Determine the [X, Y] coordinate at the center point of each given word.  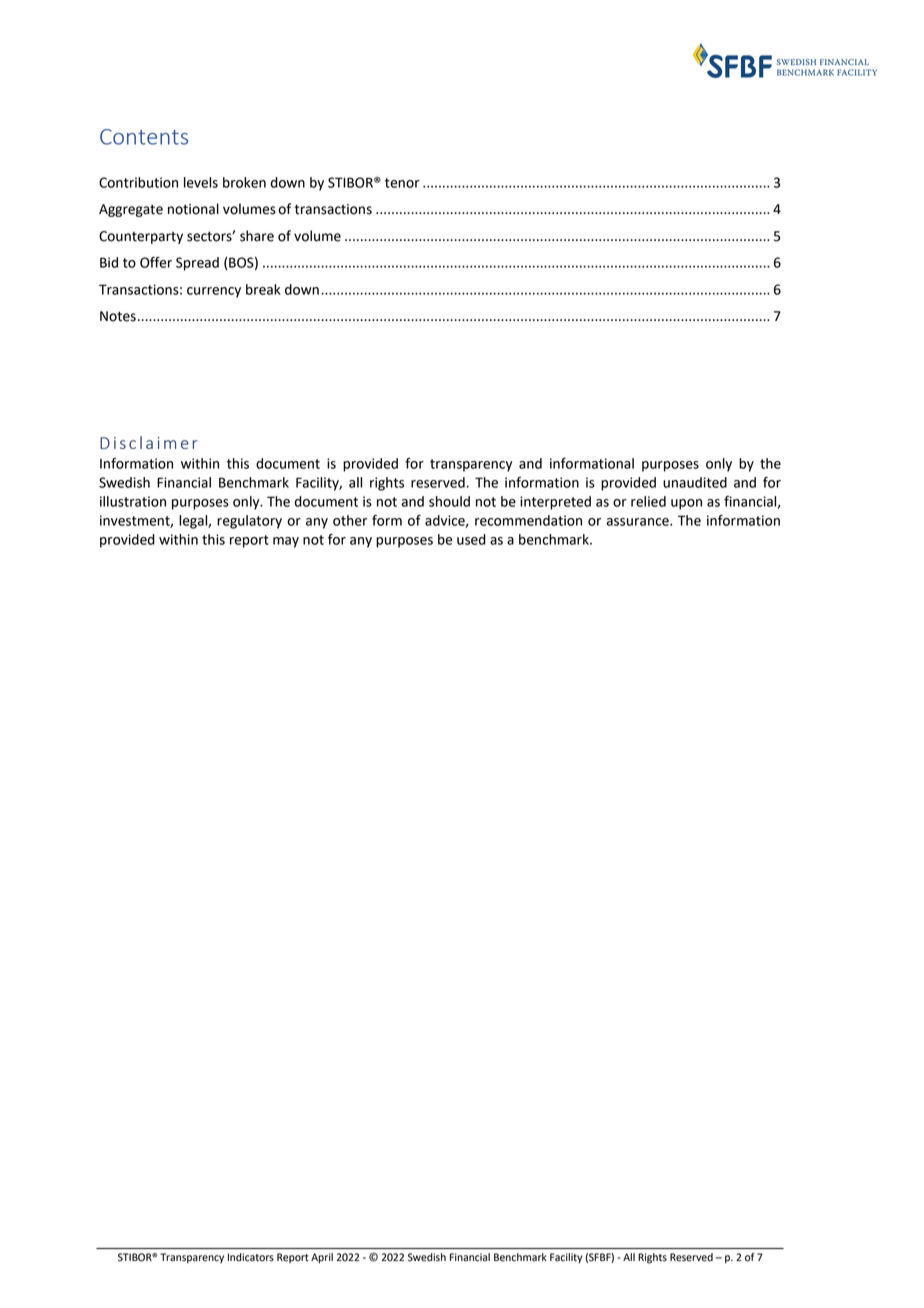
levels [201, 182]
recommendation [528, 520]
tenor [402, 183]
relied [648, 501]
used [471, 539]
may [286, 542]
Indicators [251, 1257]
